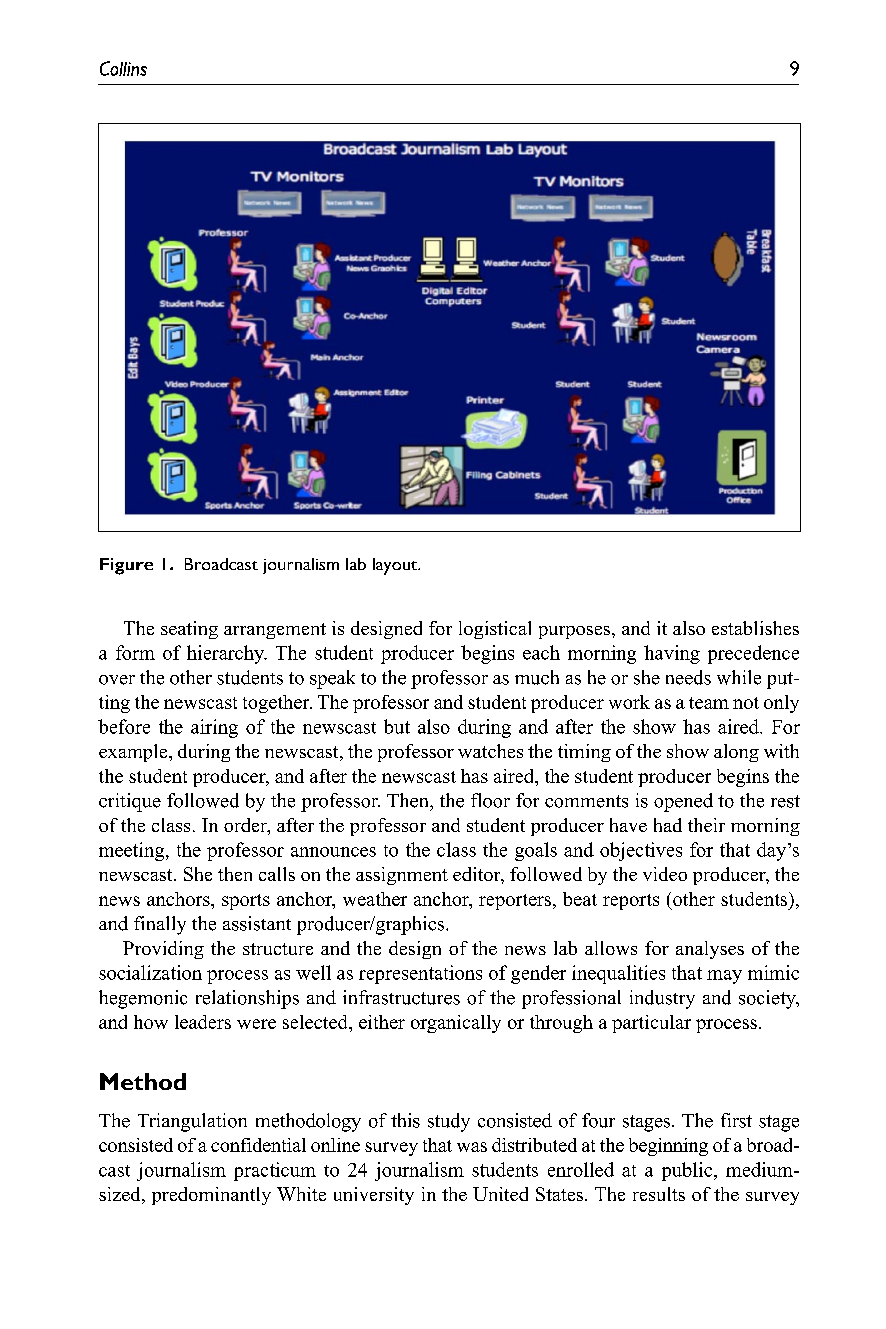 The width and height of the image is (886, 1329). Describe the element at coordinates (227, 654) in the image. I see `hierarchy` at that location.
